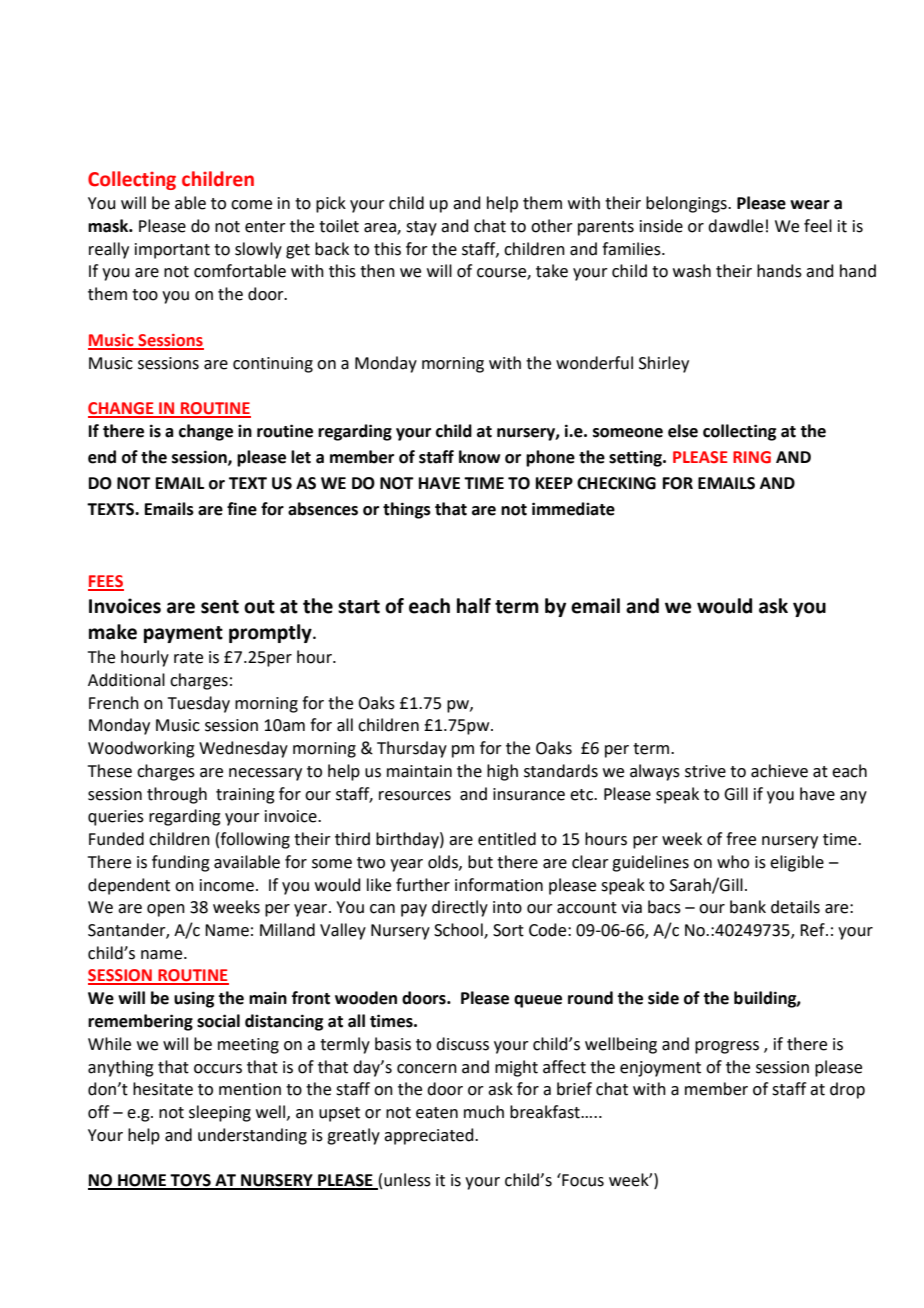  I want to click on fine, so click(242, 509).
